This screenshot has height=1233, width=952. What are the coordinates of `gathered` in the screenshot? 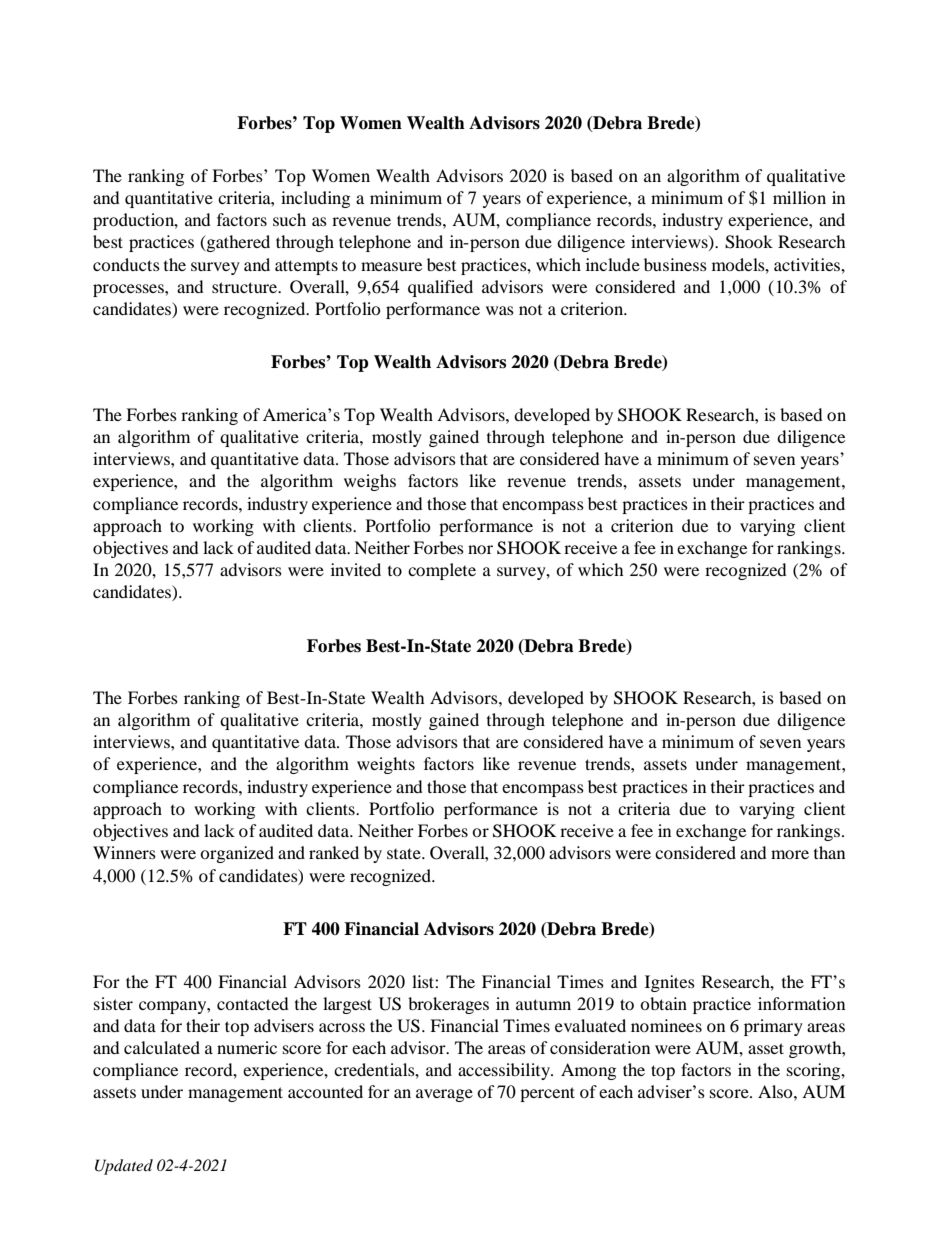 It's located at (237, 243).
